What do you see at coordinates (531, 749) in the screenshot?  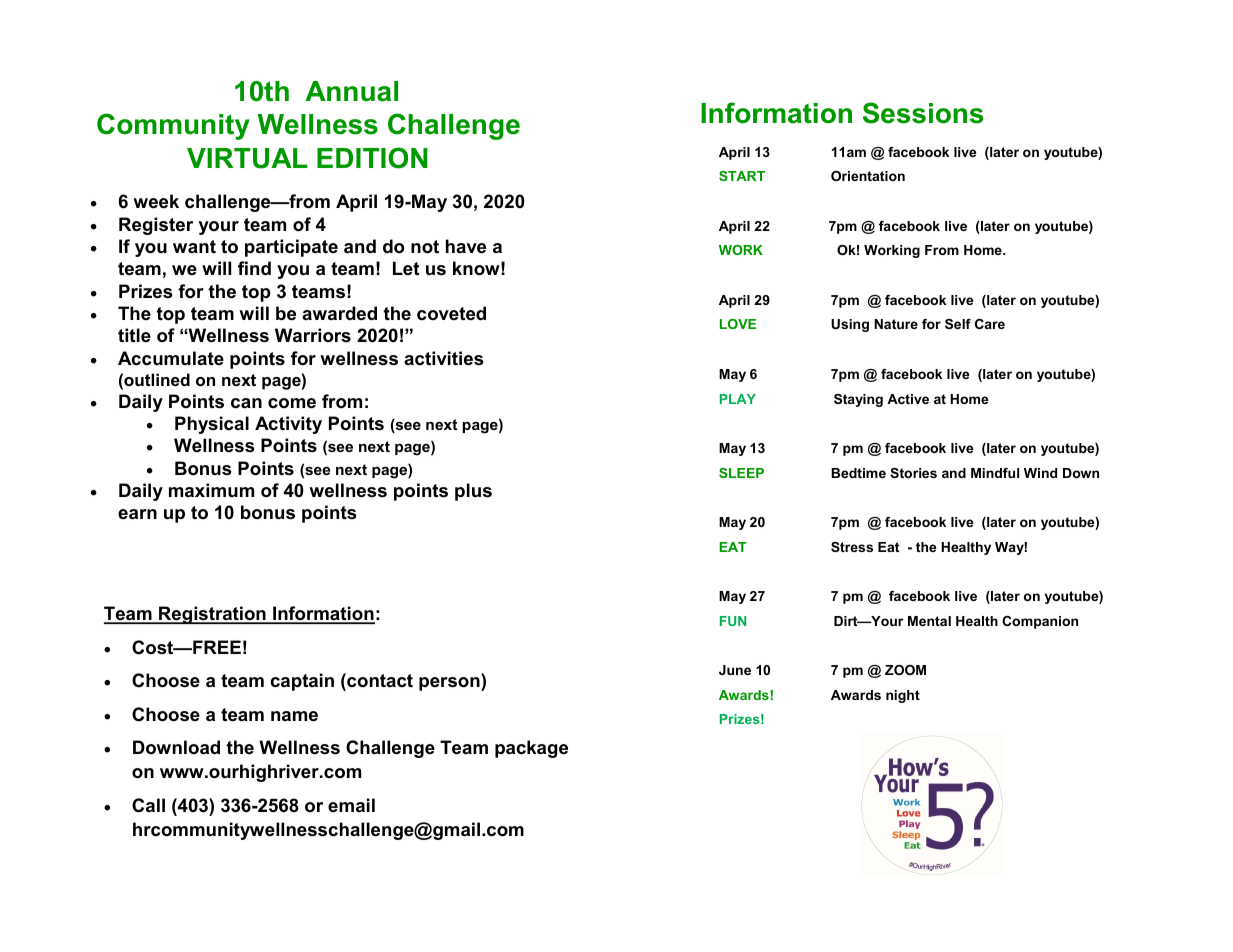 I see `package` at bounding box center [531, 749].
